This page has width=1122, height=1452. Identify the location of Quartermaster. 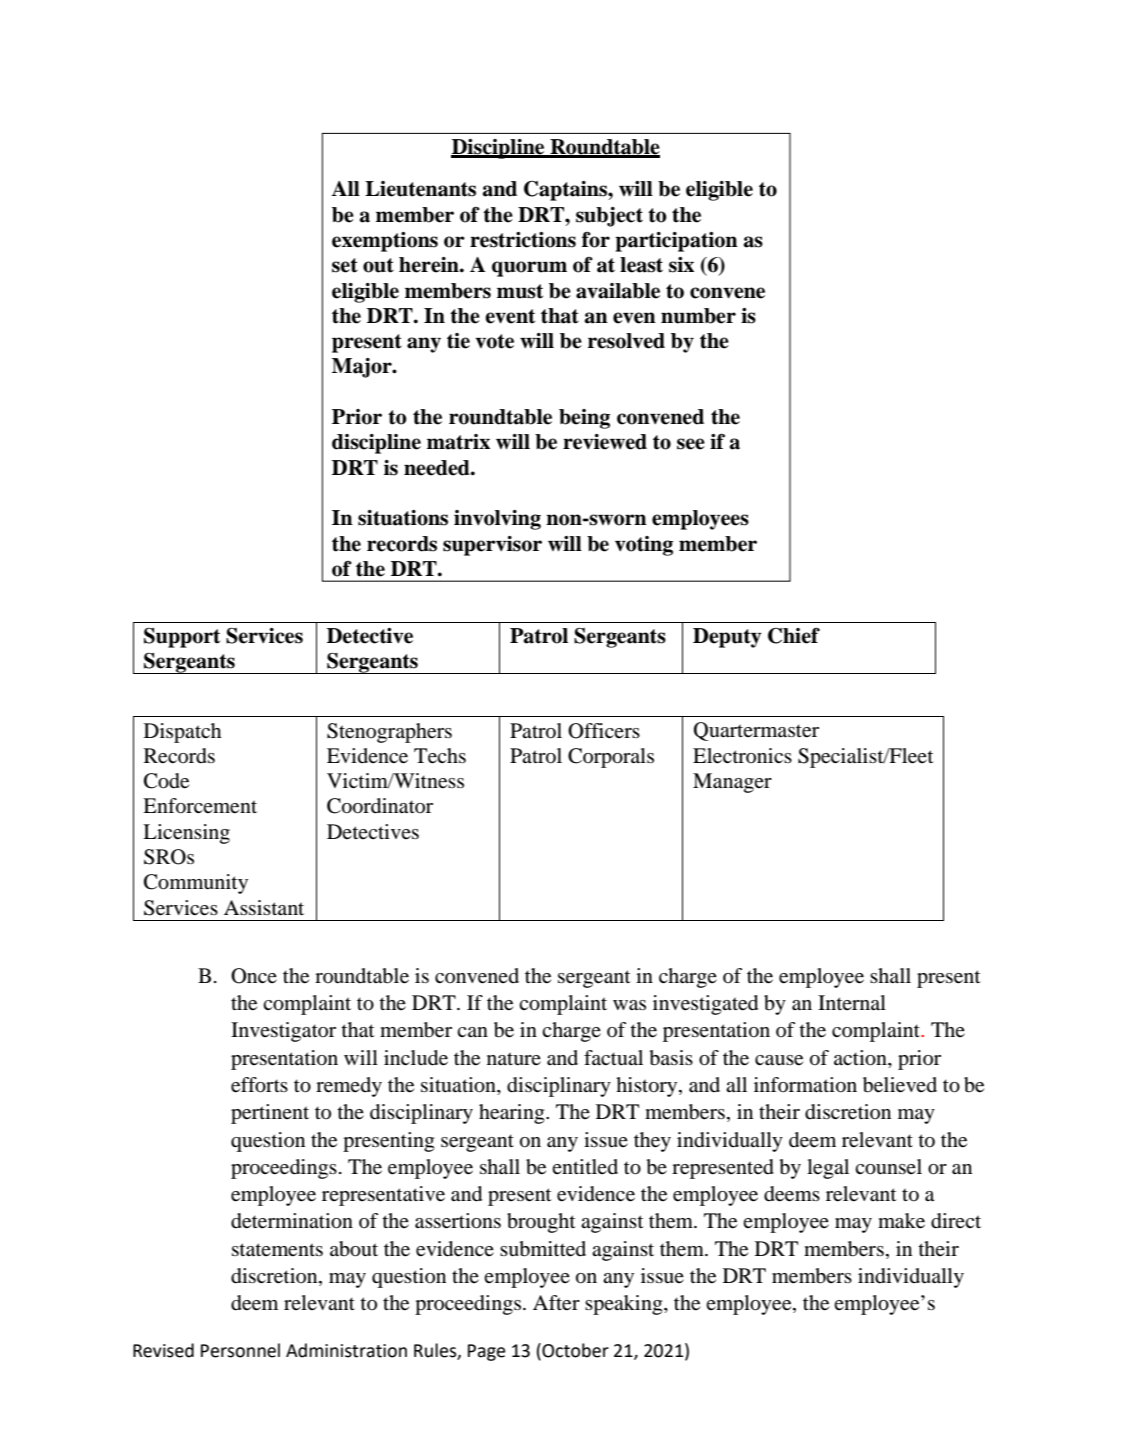
(756, 731).
